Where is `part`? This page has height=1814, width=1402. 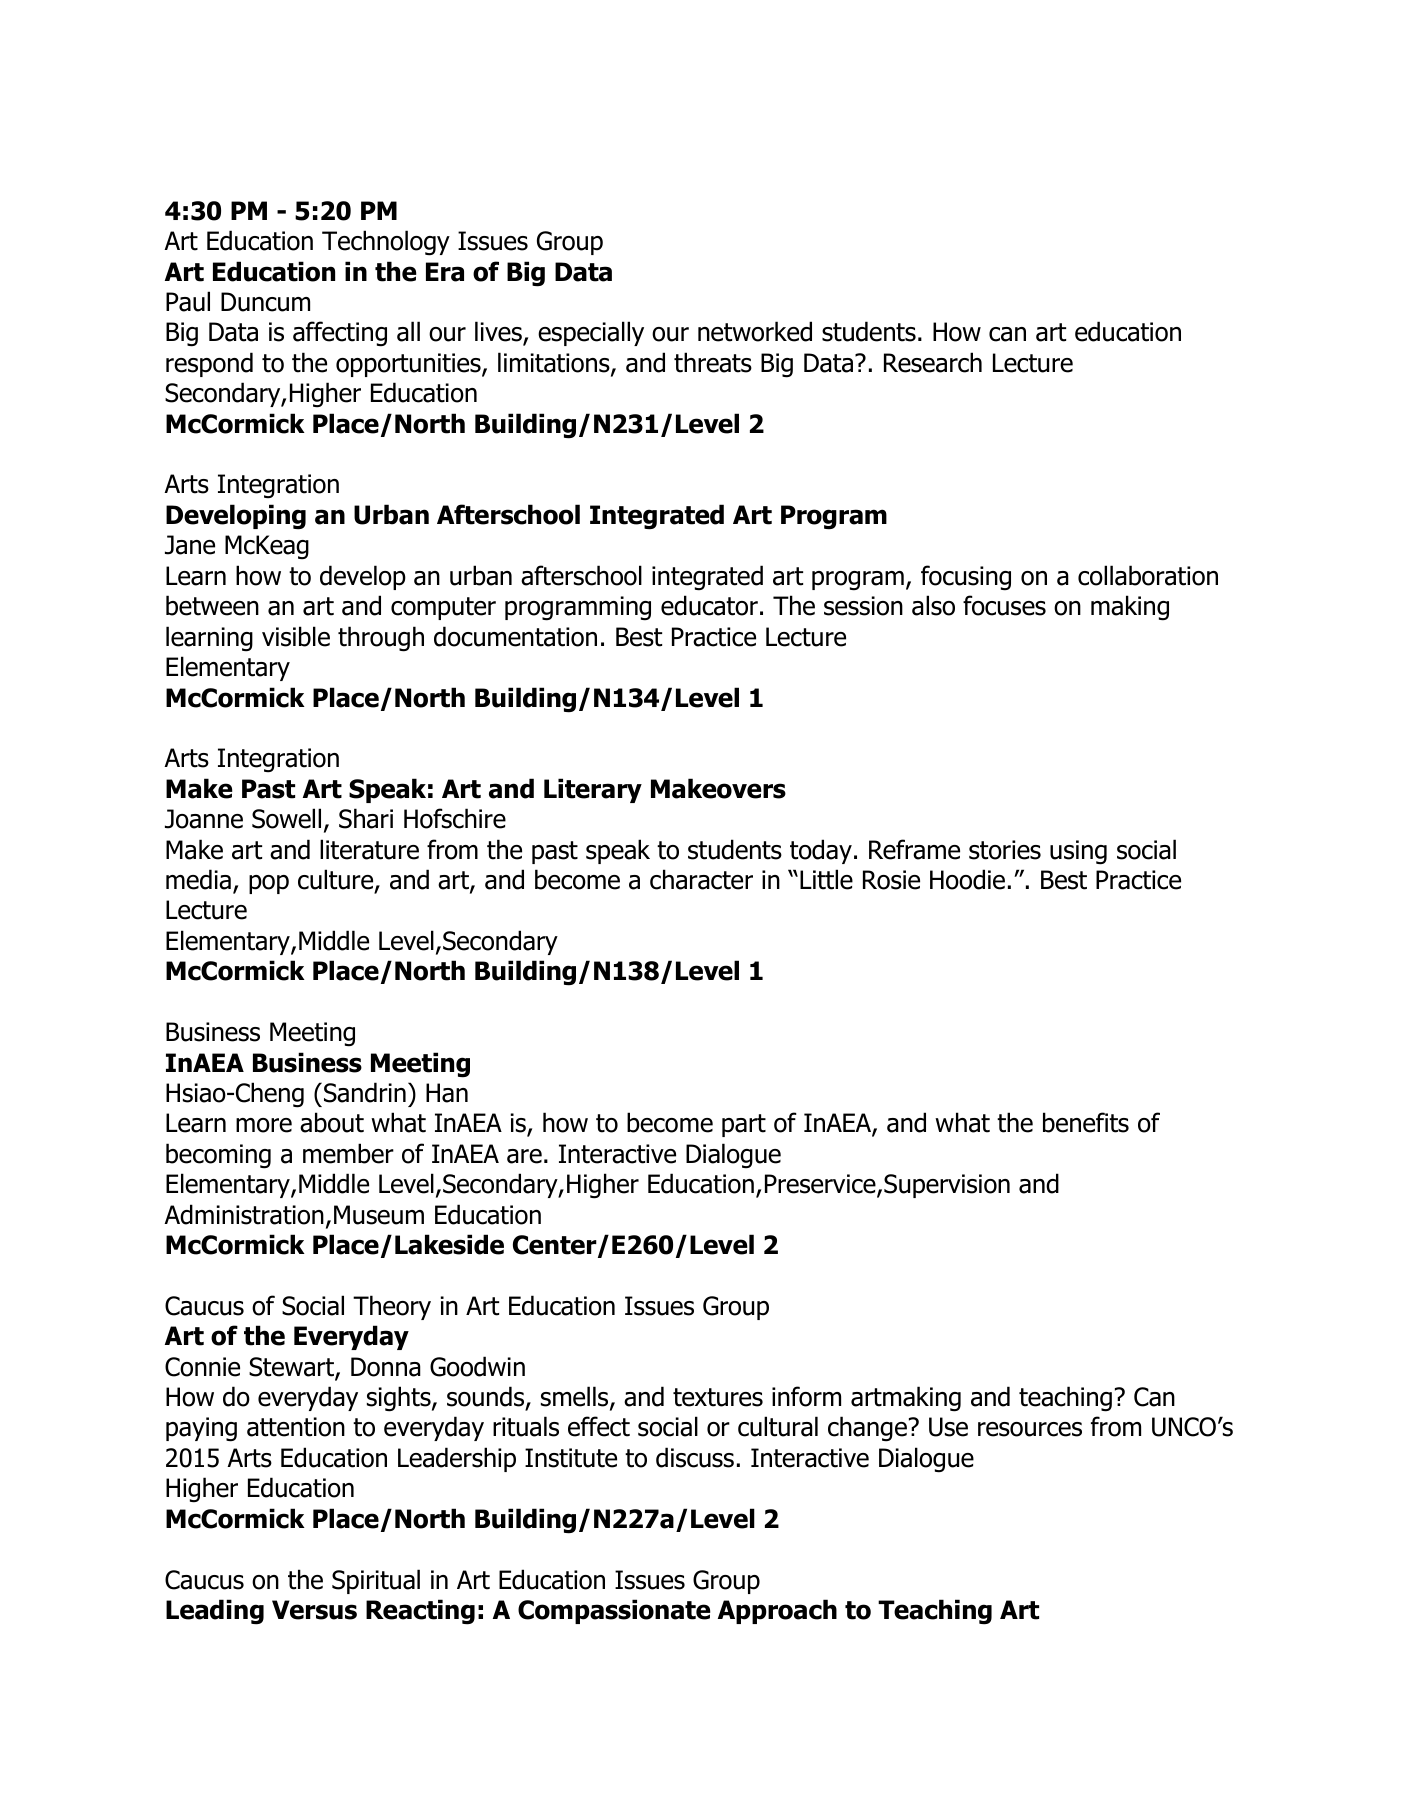 part is located at coordinates (744, 1125).
